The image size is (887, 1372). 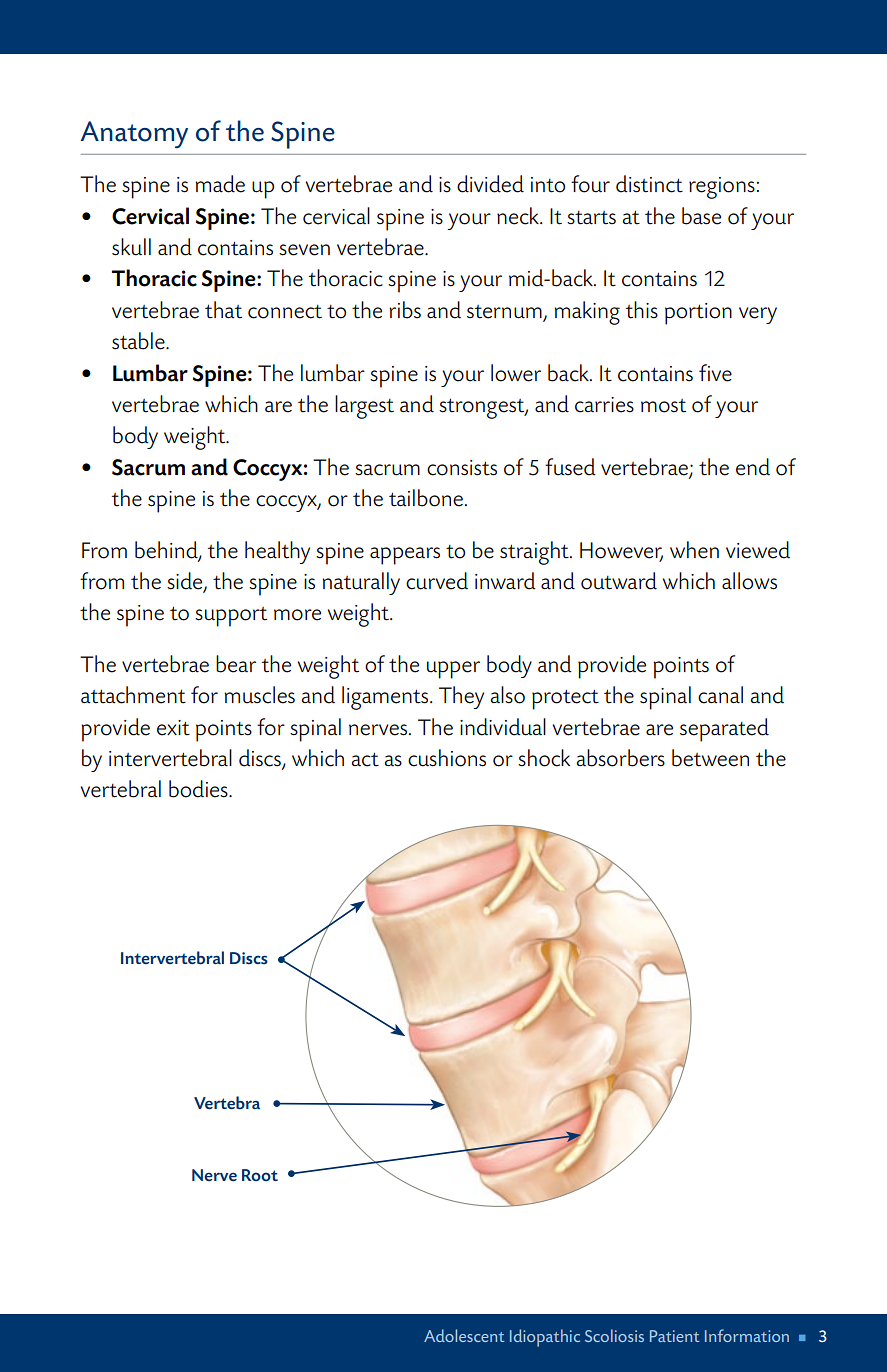 I want to click on bodies, so click(x=199, y=789).
